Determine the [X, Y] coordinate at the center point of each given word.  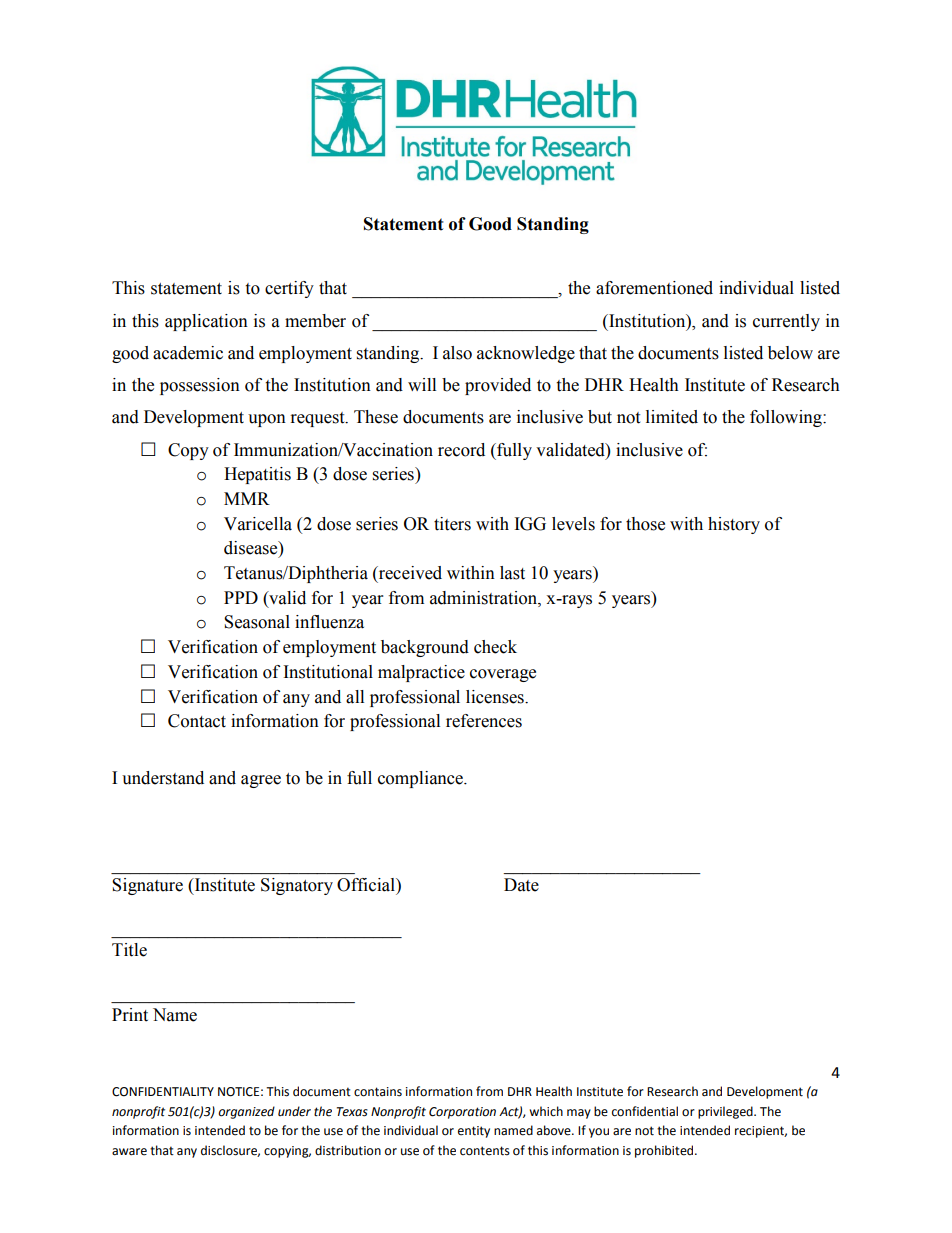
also [457, 353]
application [206, 322]
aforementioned [654, 288]
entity [474, 1132]
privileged [726, 1112]
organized [246, 1112]
